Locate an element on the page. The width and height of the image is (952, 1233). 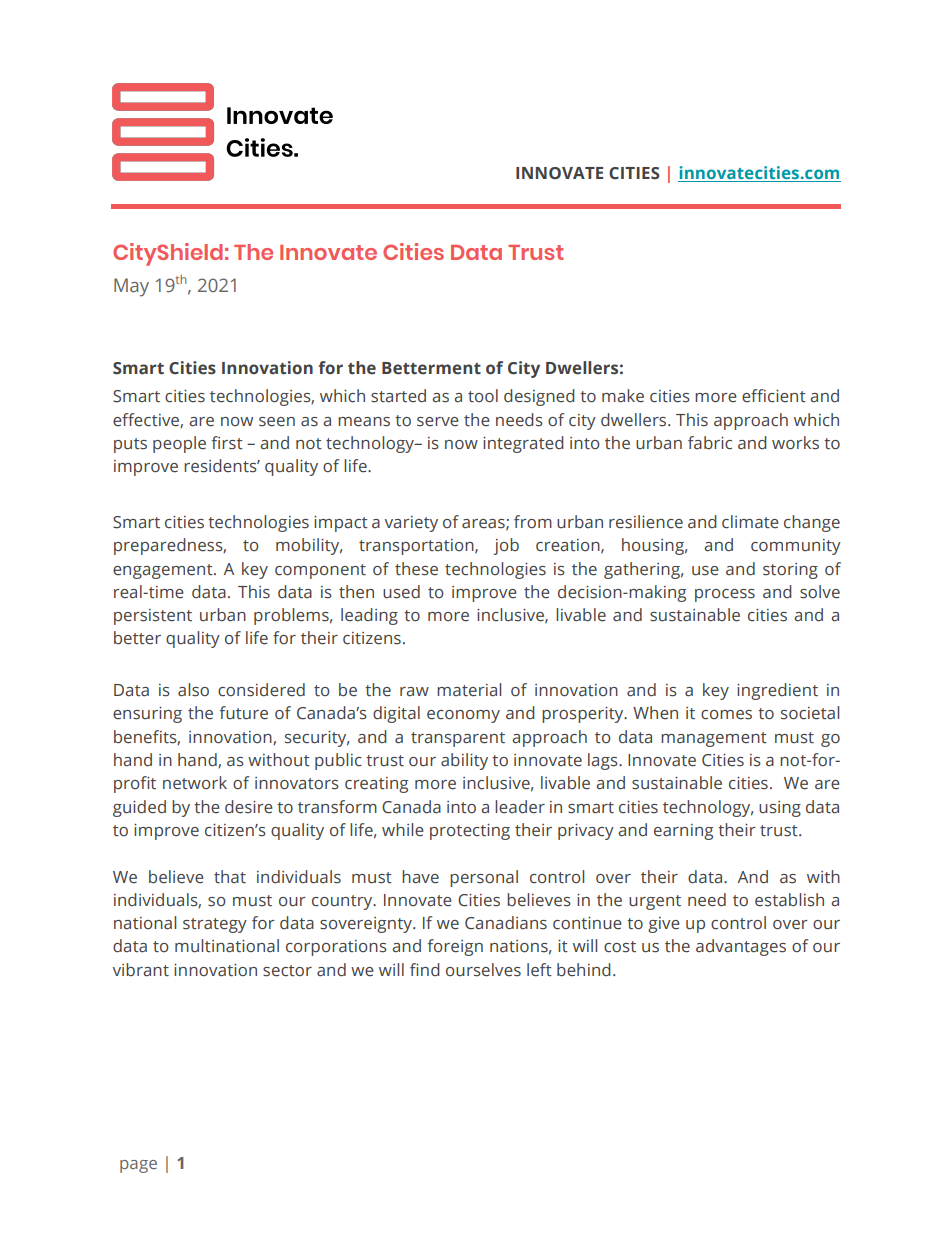
persistent is located at coordinates (153, 617).
